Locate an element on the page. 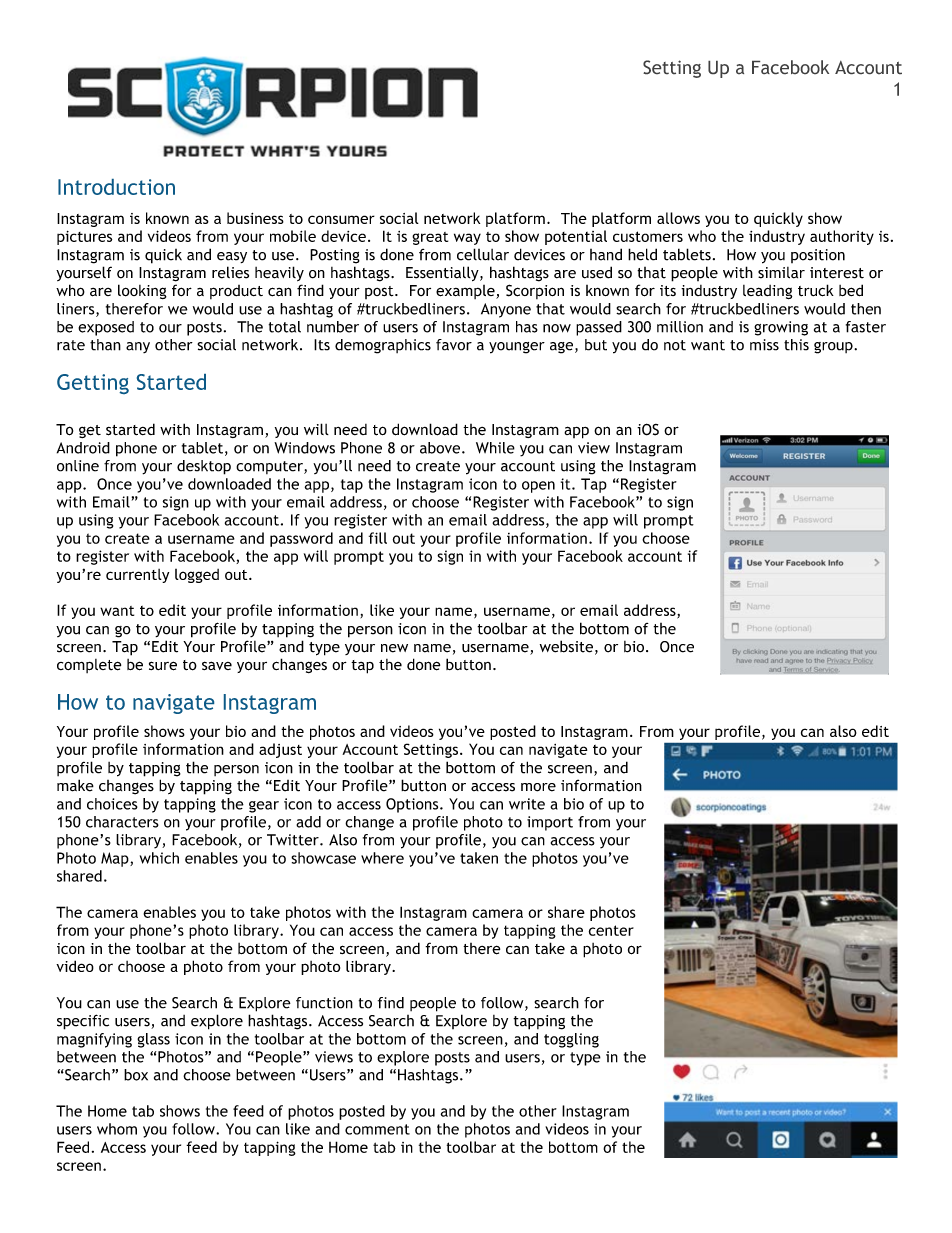  Introduction is located at coordinates (116, 187).
